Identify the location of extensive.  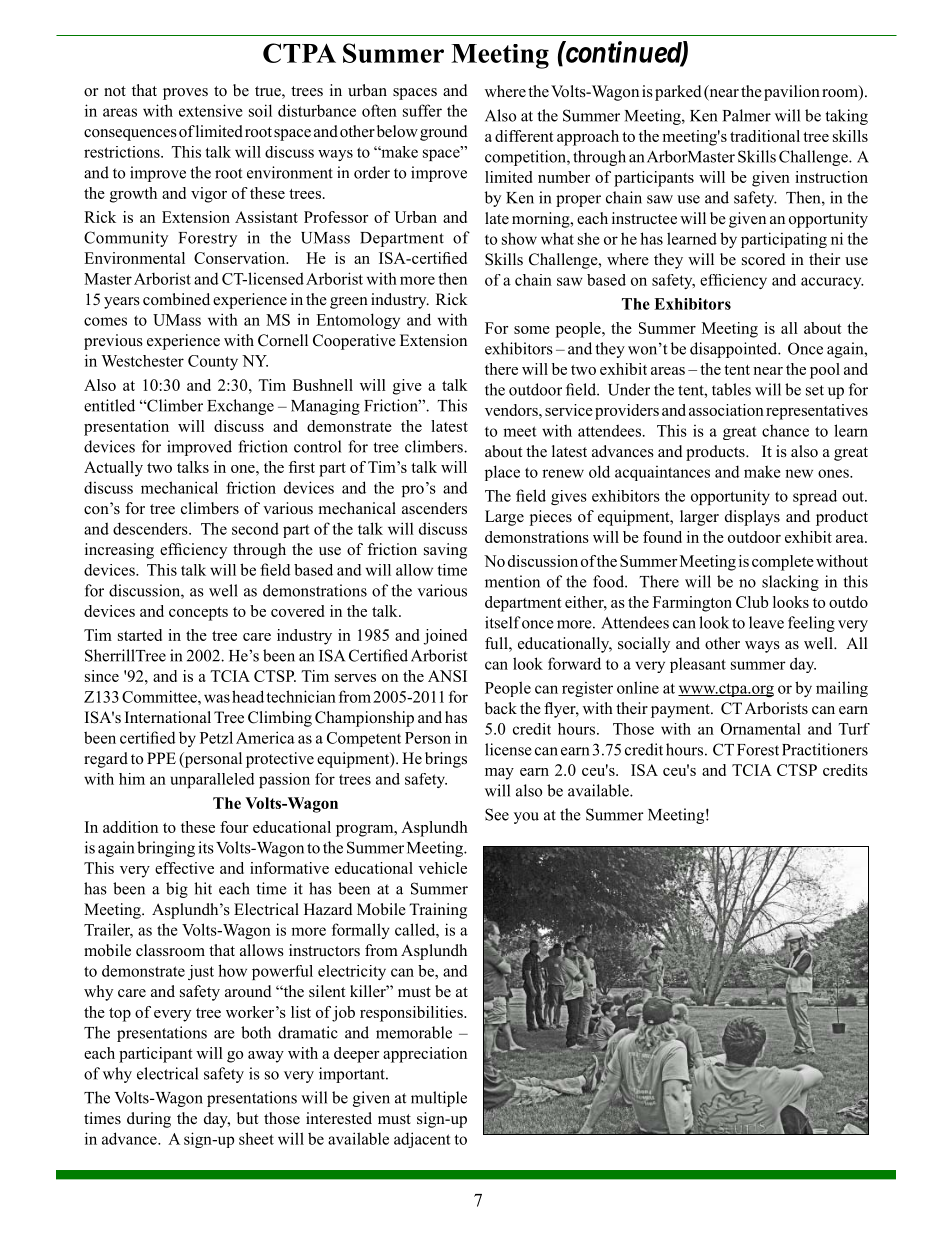
(211, 110).
